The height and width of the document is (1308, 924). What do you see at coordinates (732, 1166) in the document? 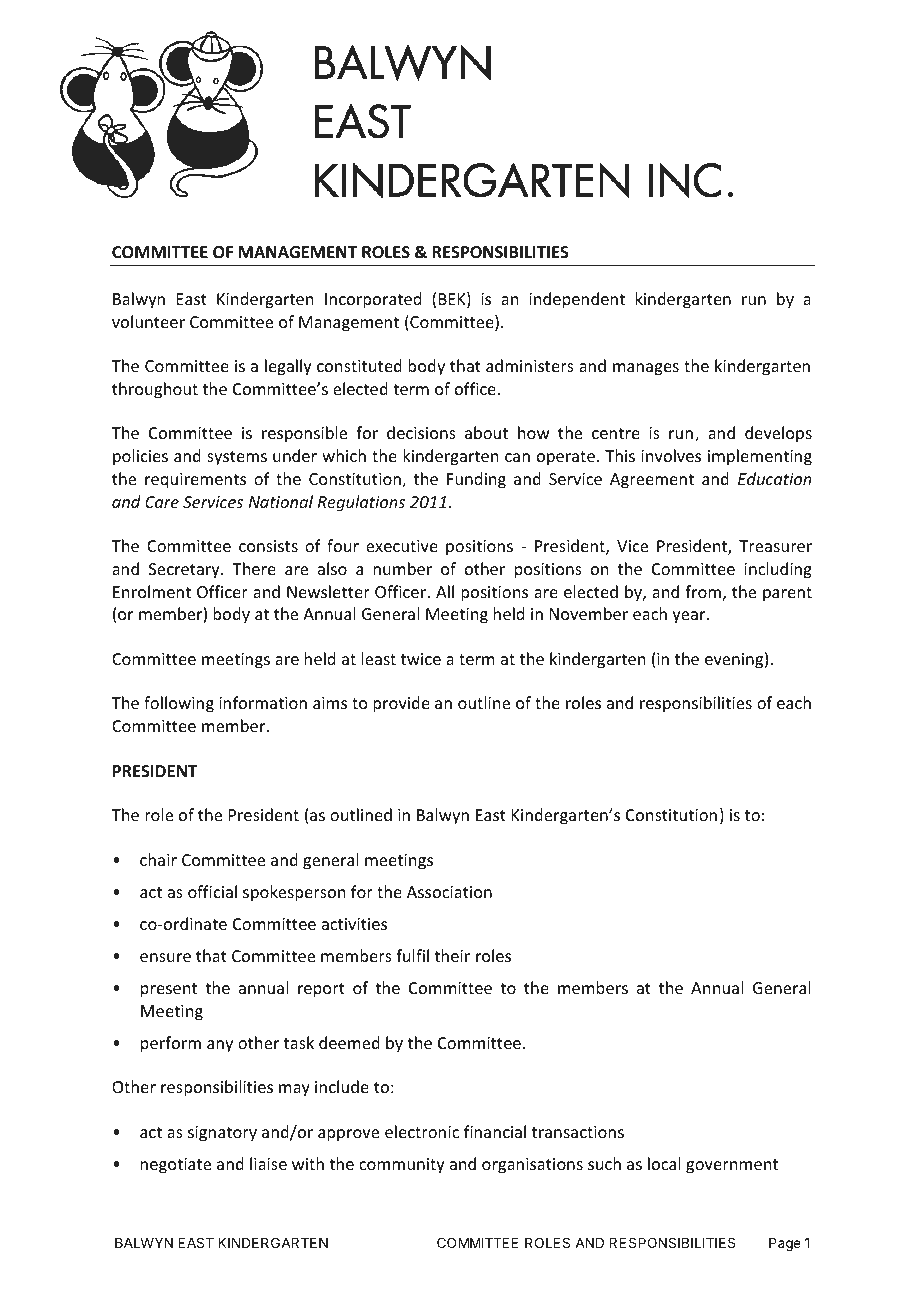
I see `government` at bounding box center [732, 1166].
